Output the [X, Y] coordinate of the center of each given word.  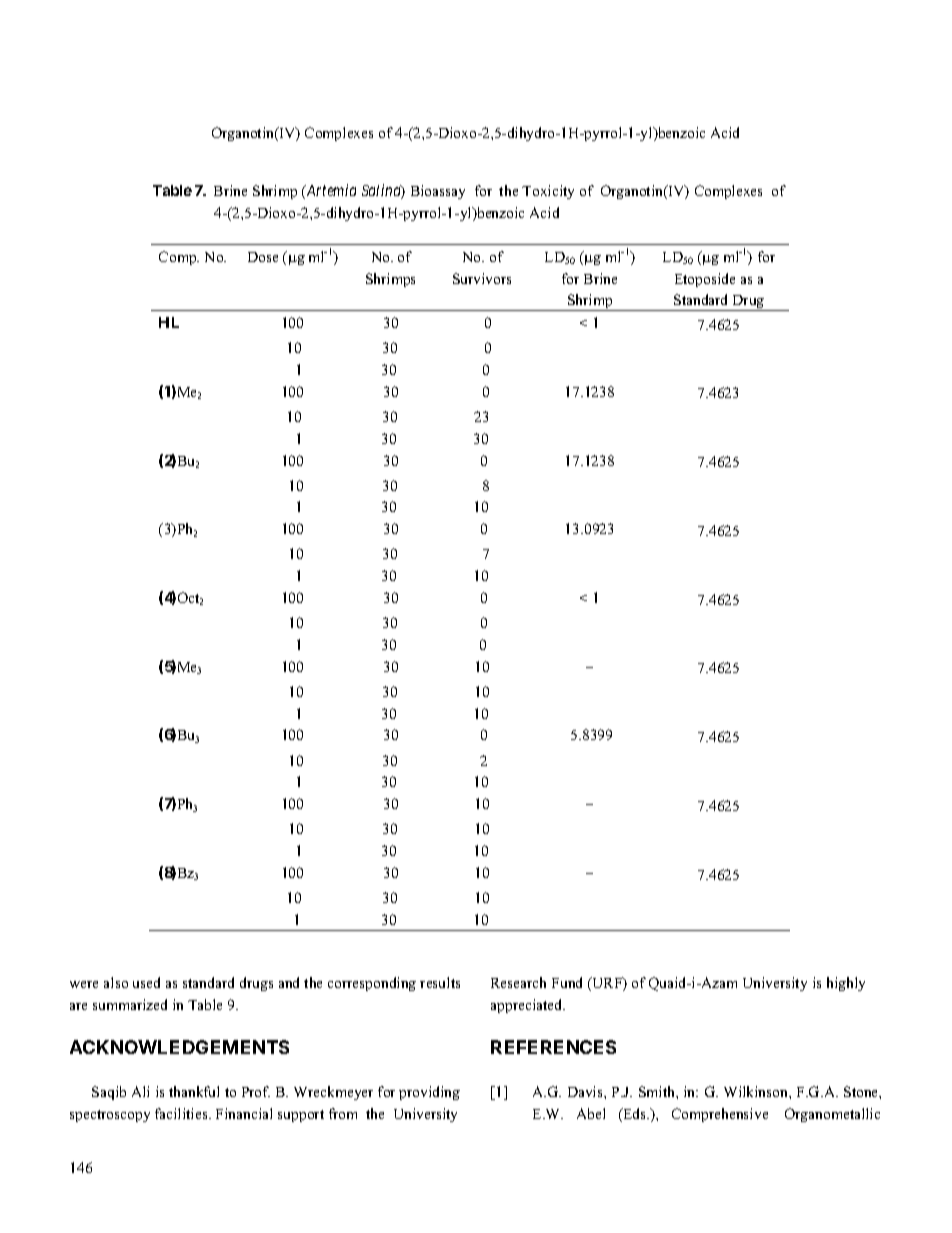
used [146, 982]
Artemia [330, 191]
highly [846, 984]
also [116, 982]
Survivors [482, 278]
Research [518, 982]
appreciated [528, 1006]
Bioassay [438, 192]
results [440, 982]
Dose [263, 257]
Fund [567, 982]
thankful [194, 1091]
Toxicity [548, 192]
